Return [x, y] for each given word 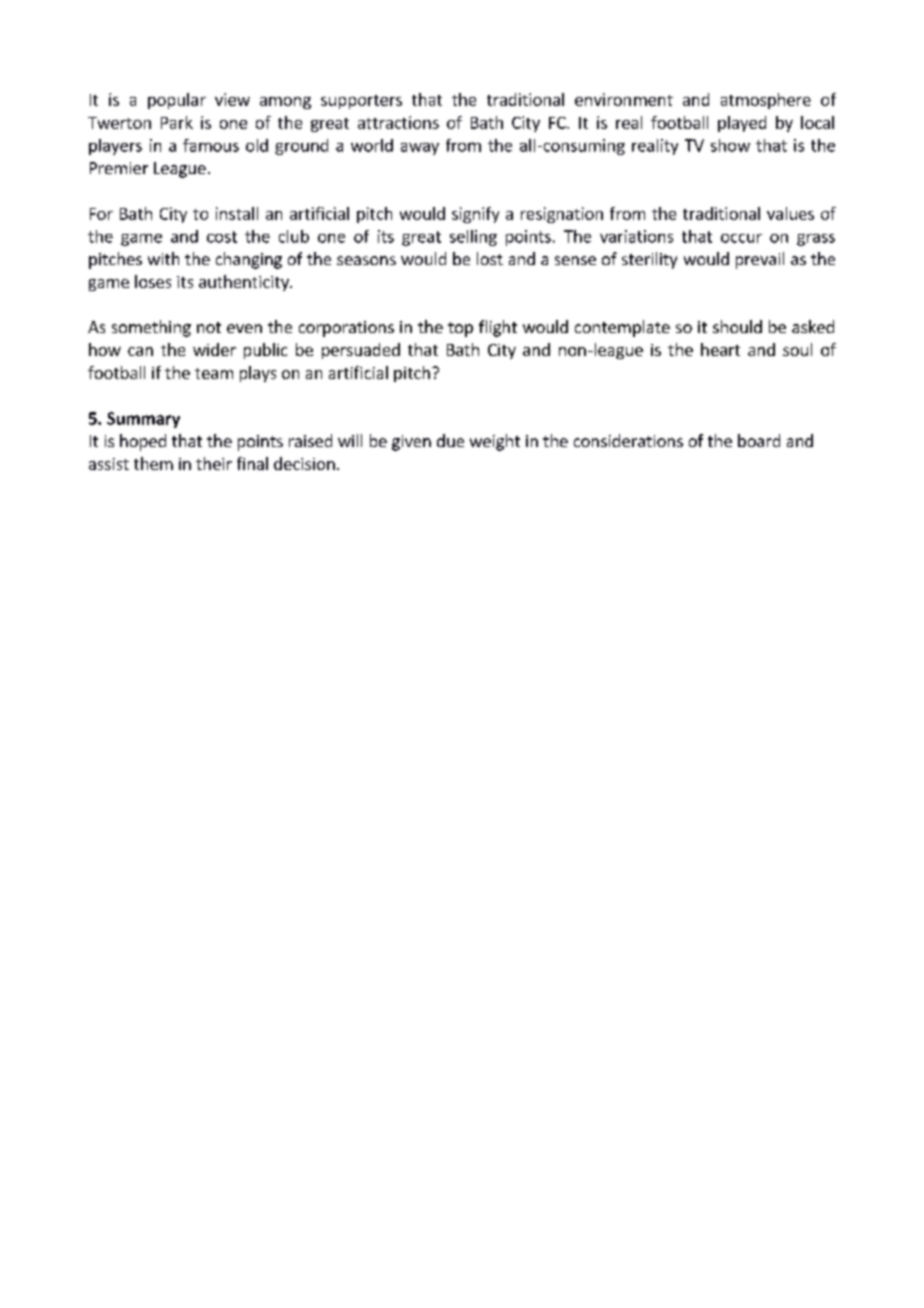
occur [741, 238]
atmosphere [766, 101]
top [460, 329]
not [209, 327]
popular [177, 101]
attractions [398, 122]
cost [222, 237]
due [450, 440]
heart [720, 349]
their [214, 463]
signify [475, 215]
